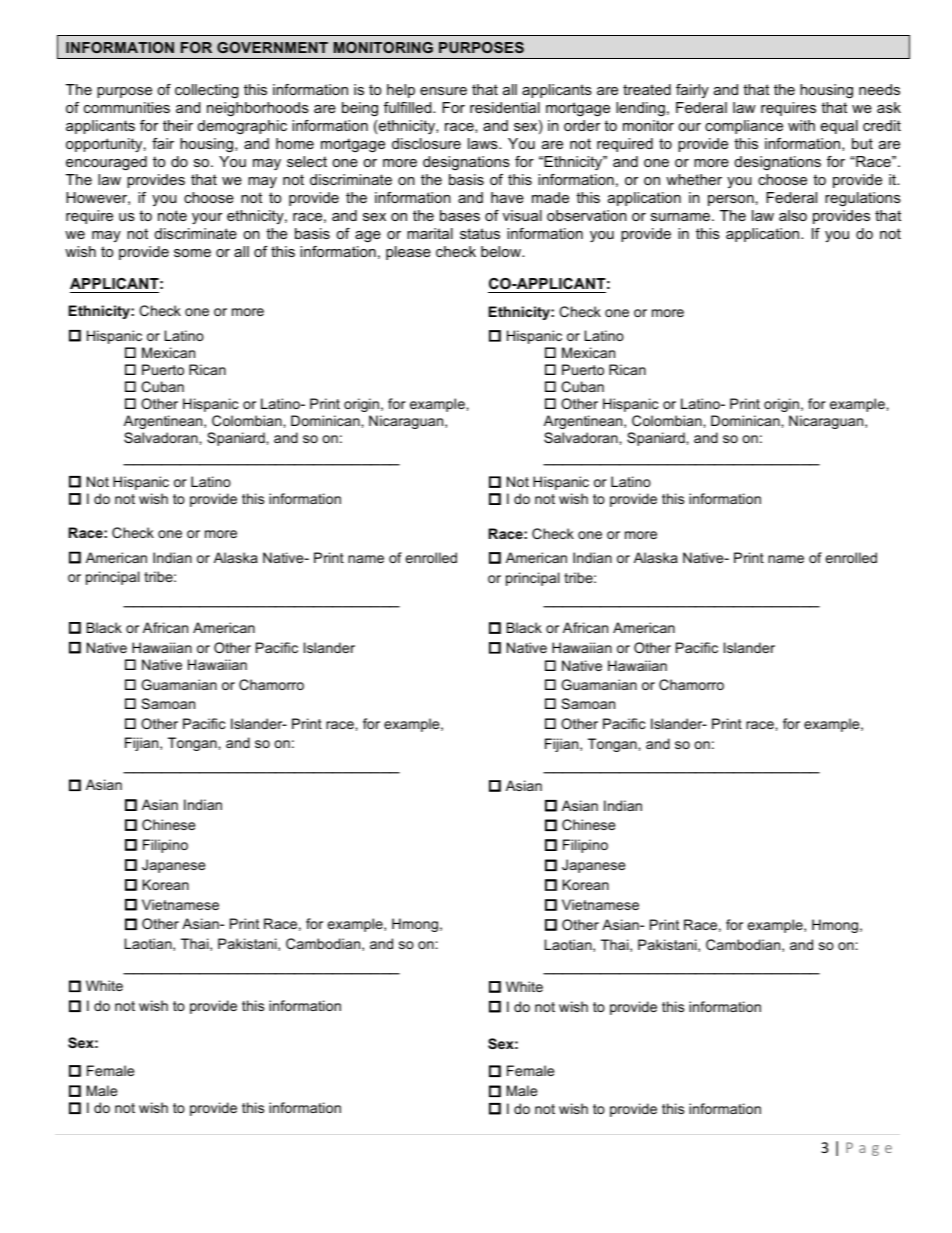  I want to click on person, so click(731, 200).
